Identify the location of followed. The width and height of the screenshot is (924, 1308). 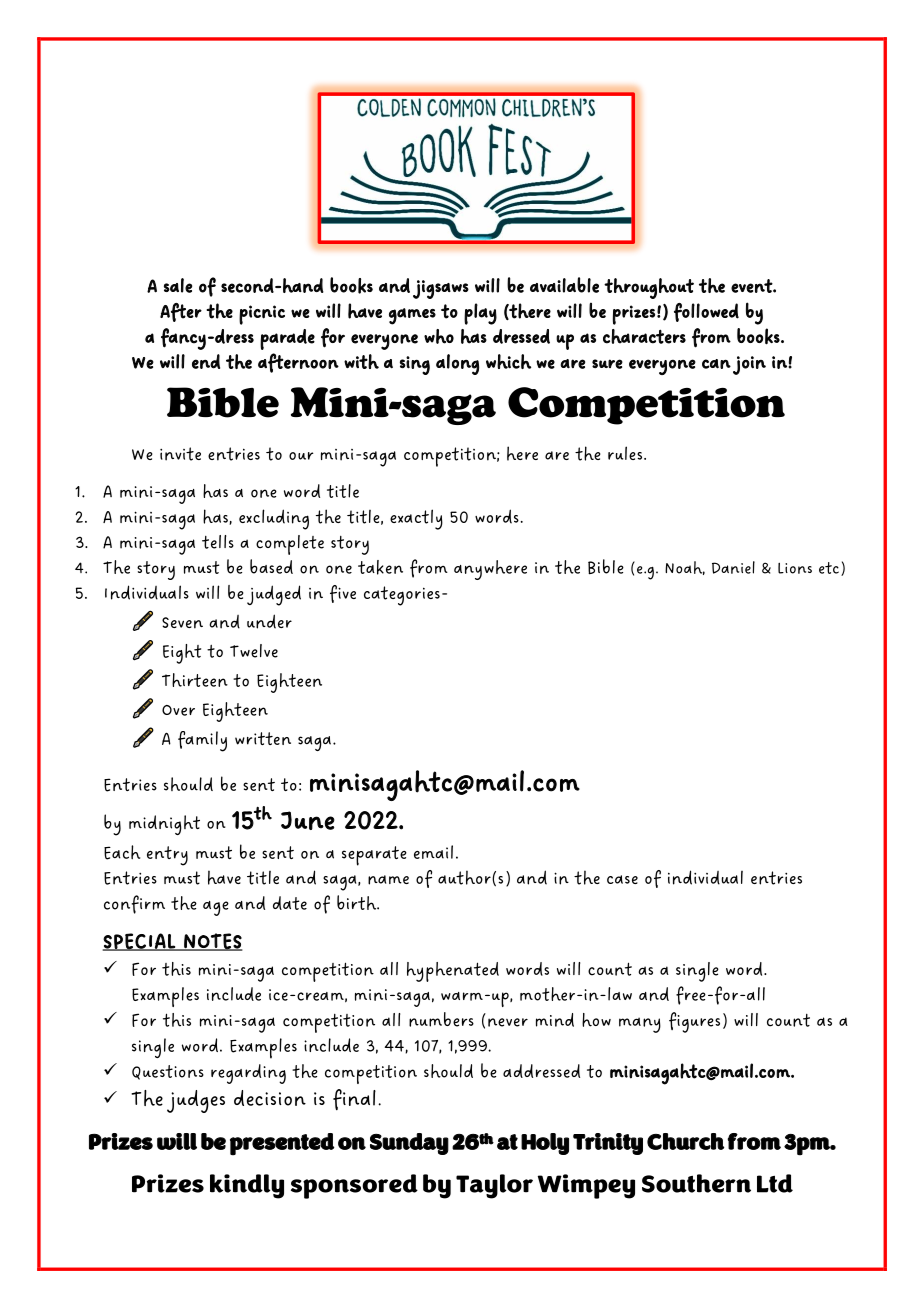
(706, 312).
